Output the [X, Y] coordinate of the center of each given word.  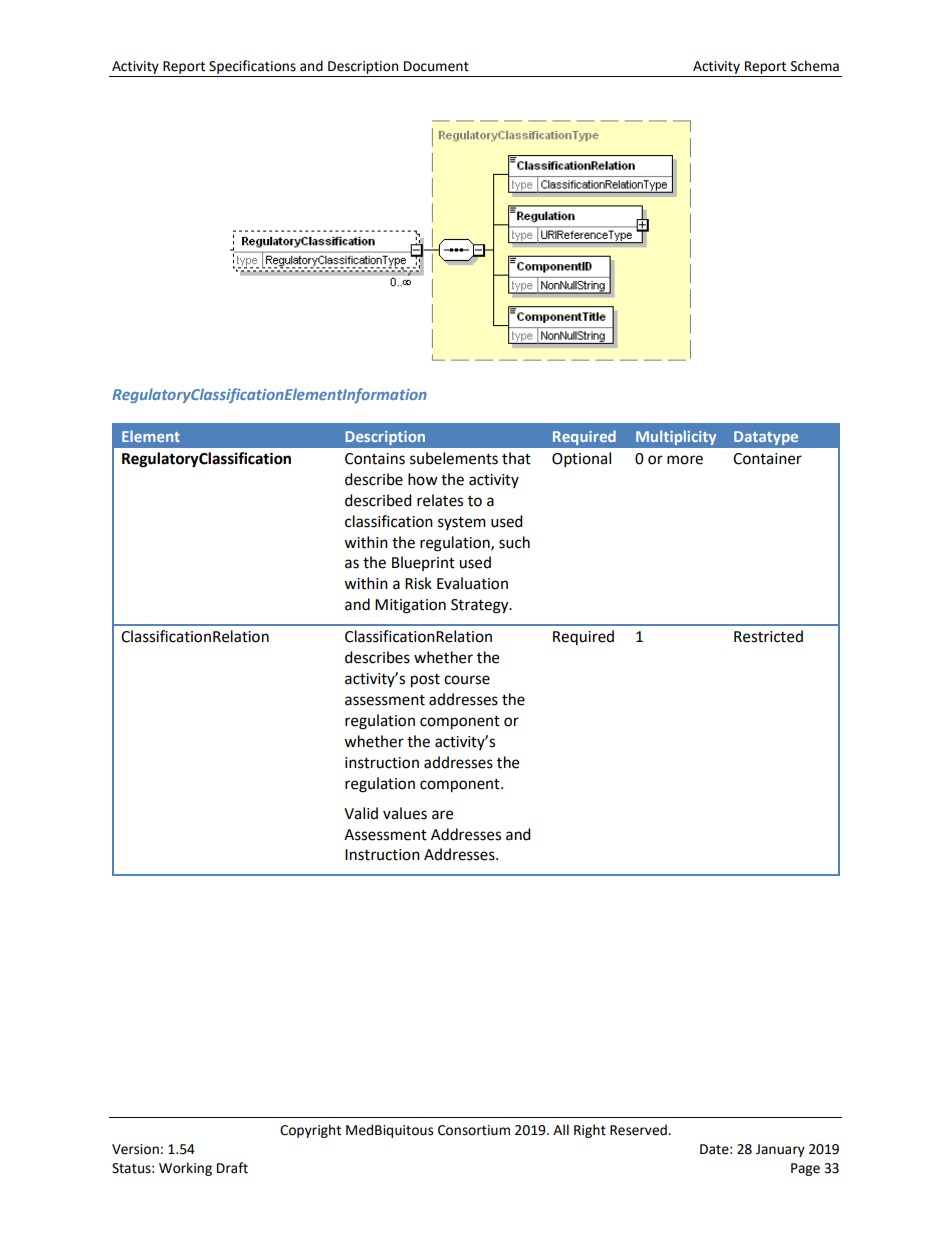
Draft [232, 1168]
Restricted [768, 636]
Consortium [474, 1130]
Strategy [481, 606]
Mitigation [410, 606]
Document [436, 66]
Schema [815, 66]
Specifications [252, 67]
